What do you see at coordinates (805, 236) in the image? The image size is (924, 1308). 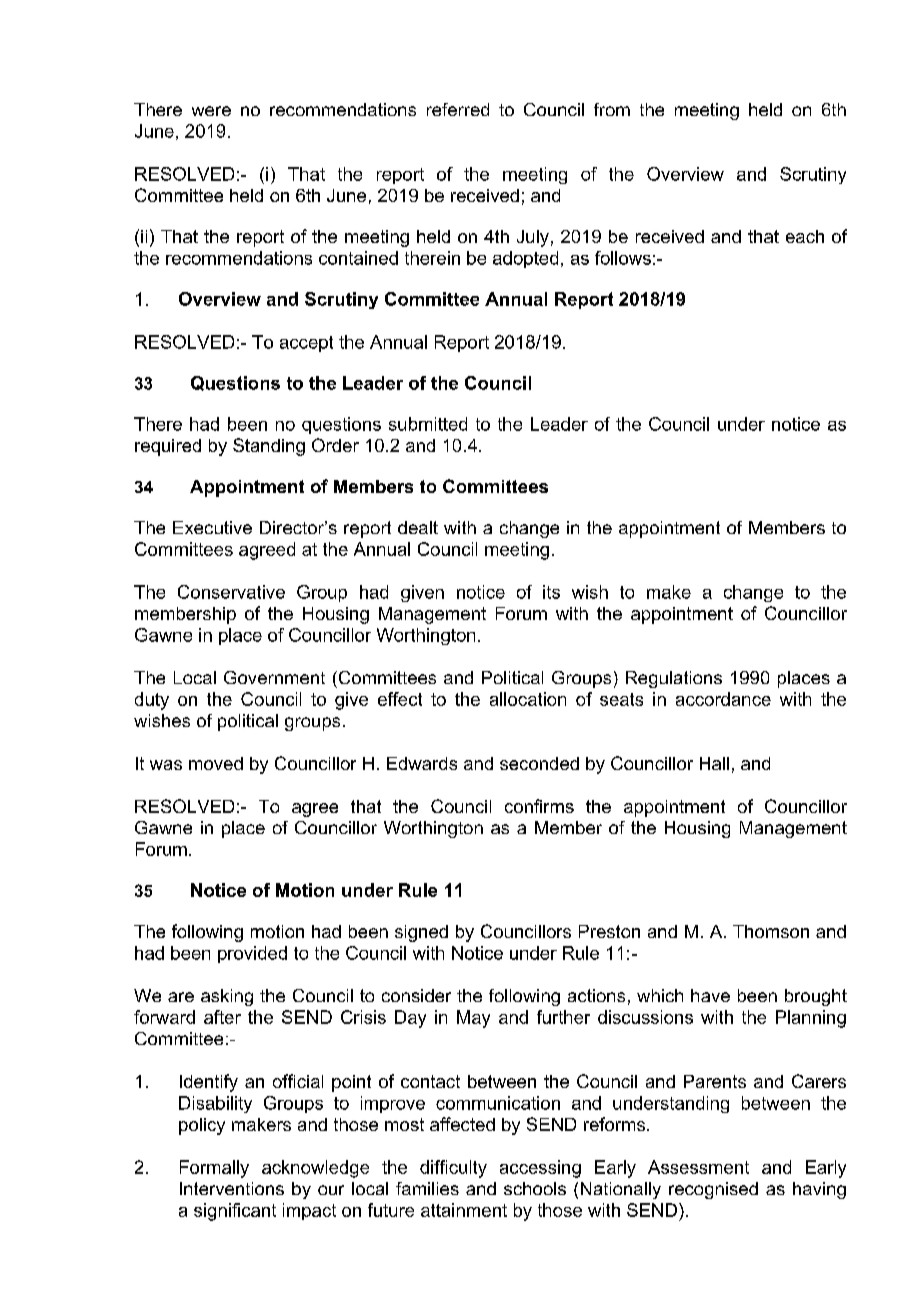 I see `each` at bounding box center [805, 236].
